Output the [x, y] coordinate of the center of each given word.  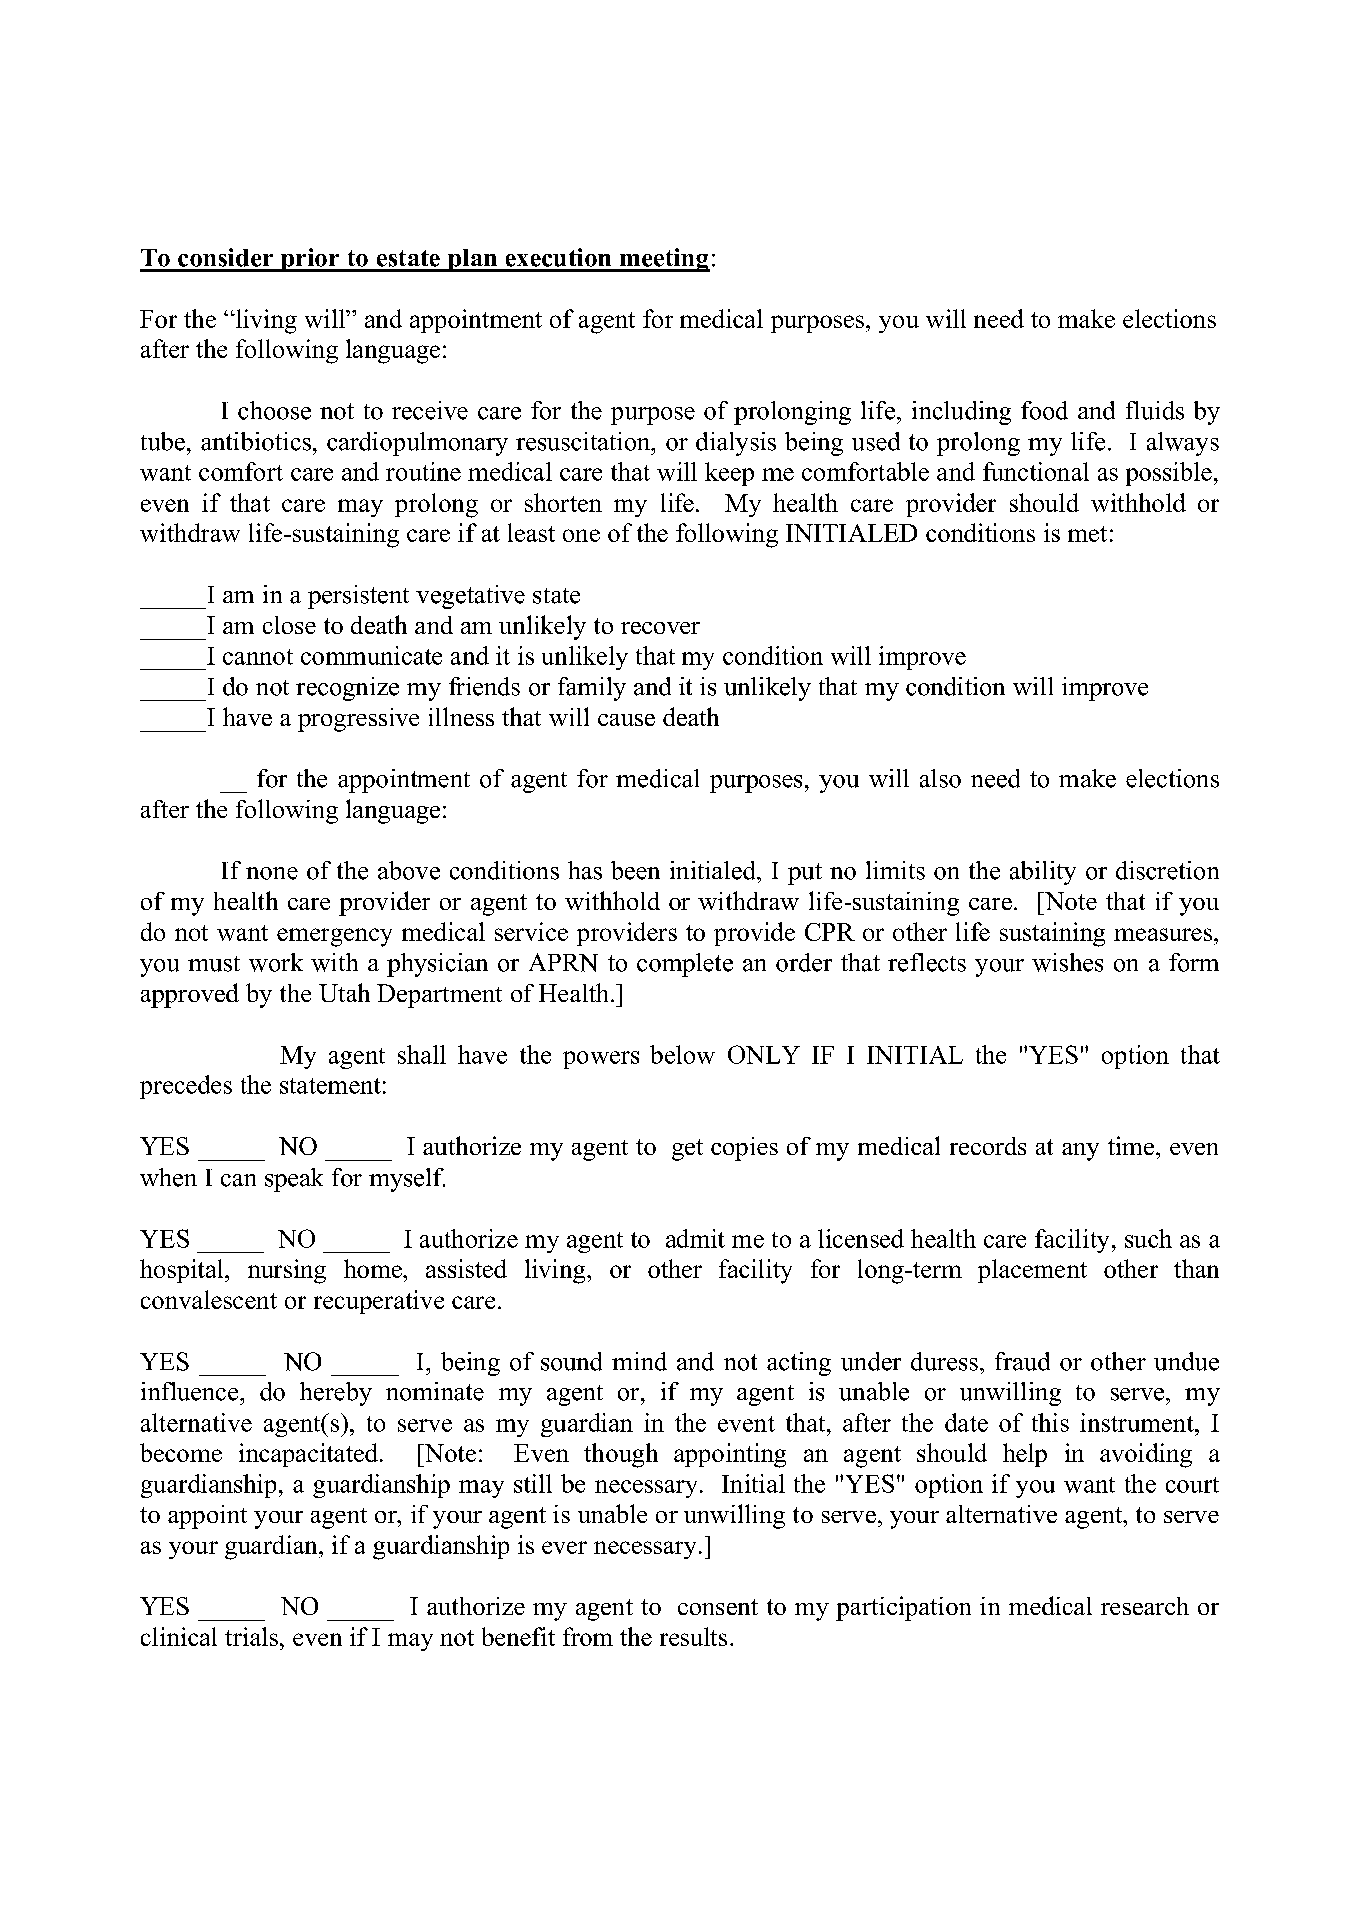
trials [251, 1636]
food [1044, 410]
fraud [1022, 1361]
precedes [186, 1087]
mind [639, 1361]
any [1080, 1152]
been [635, 870]
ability [1043, 873]
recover [660, 628]
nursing [287, 1271]
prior [310, 260]
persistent [358, 597]
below [682, 1054]
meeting [663, 260]
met [1087, 534]
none [272, 873]
